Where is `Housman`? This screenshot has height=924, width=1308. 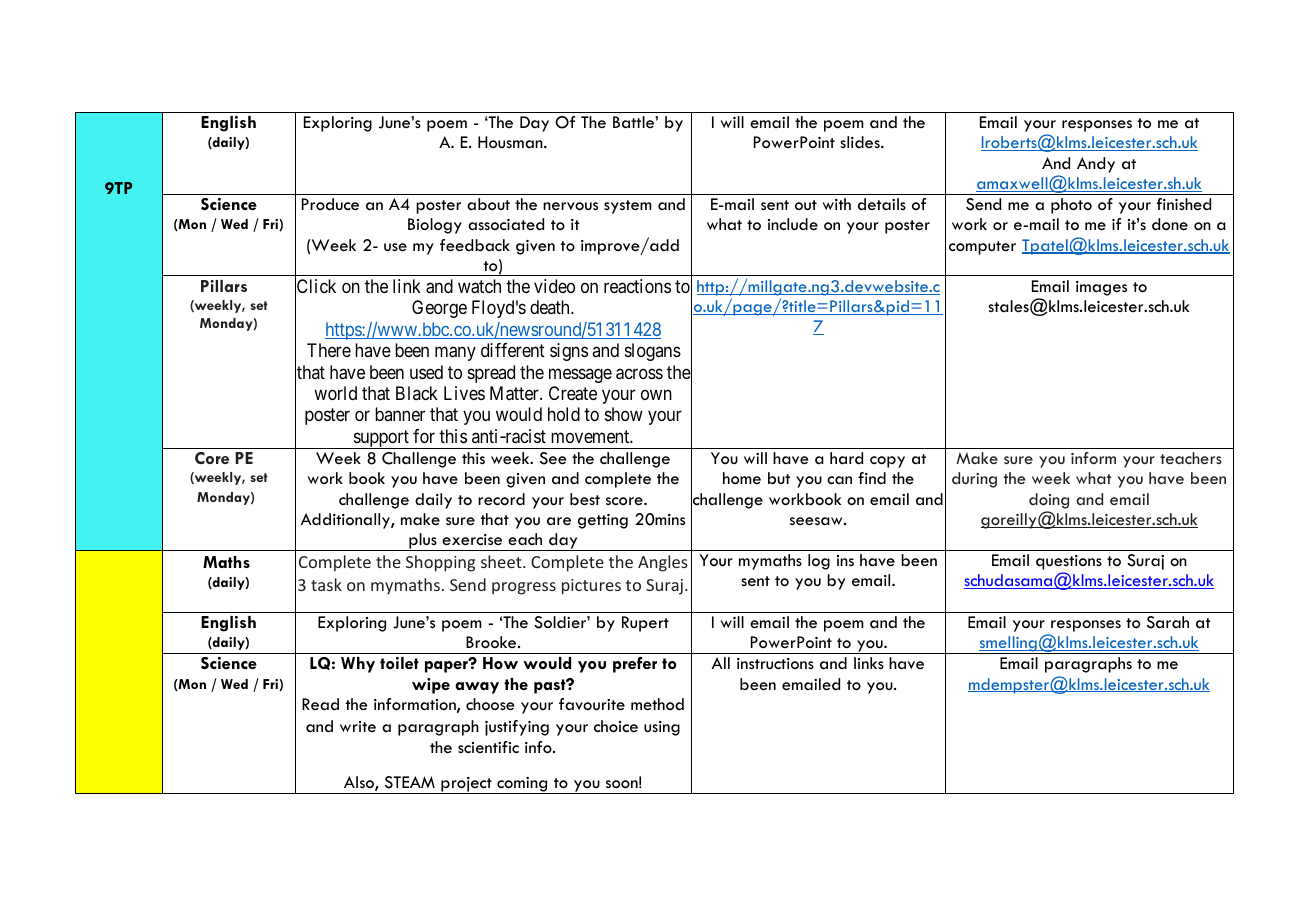
Housman is located at coordinates (511, 142).
